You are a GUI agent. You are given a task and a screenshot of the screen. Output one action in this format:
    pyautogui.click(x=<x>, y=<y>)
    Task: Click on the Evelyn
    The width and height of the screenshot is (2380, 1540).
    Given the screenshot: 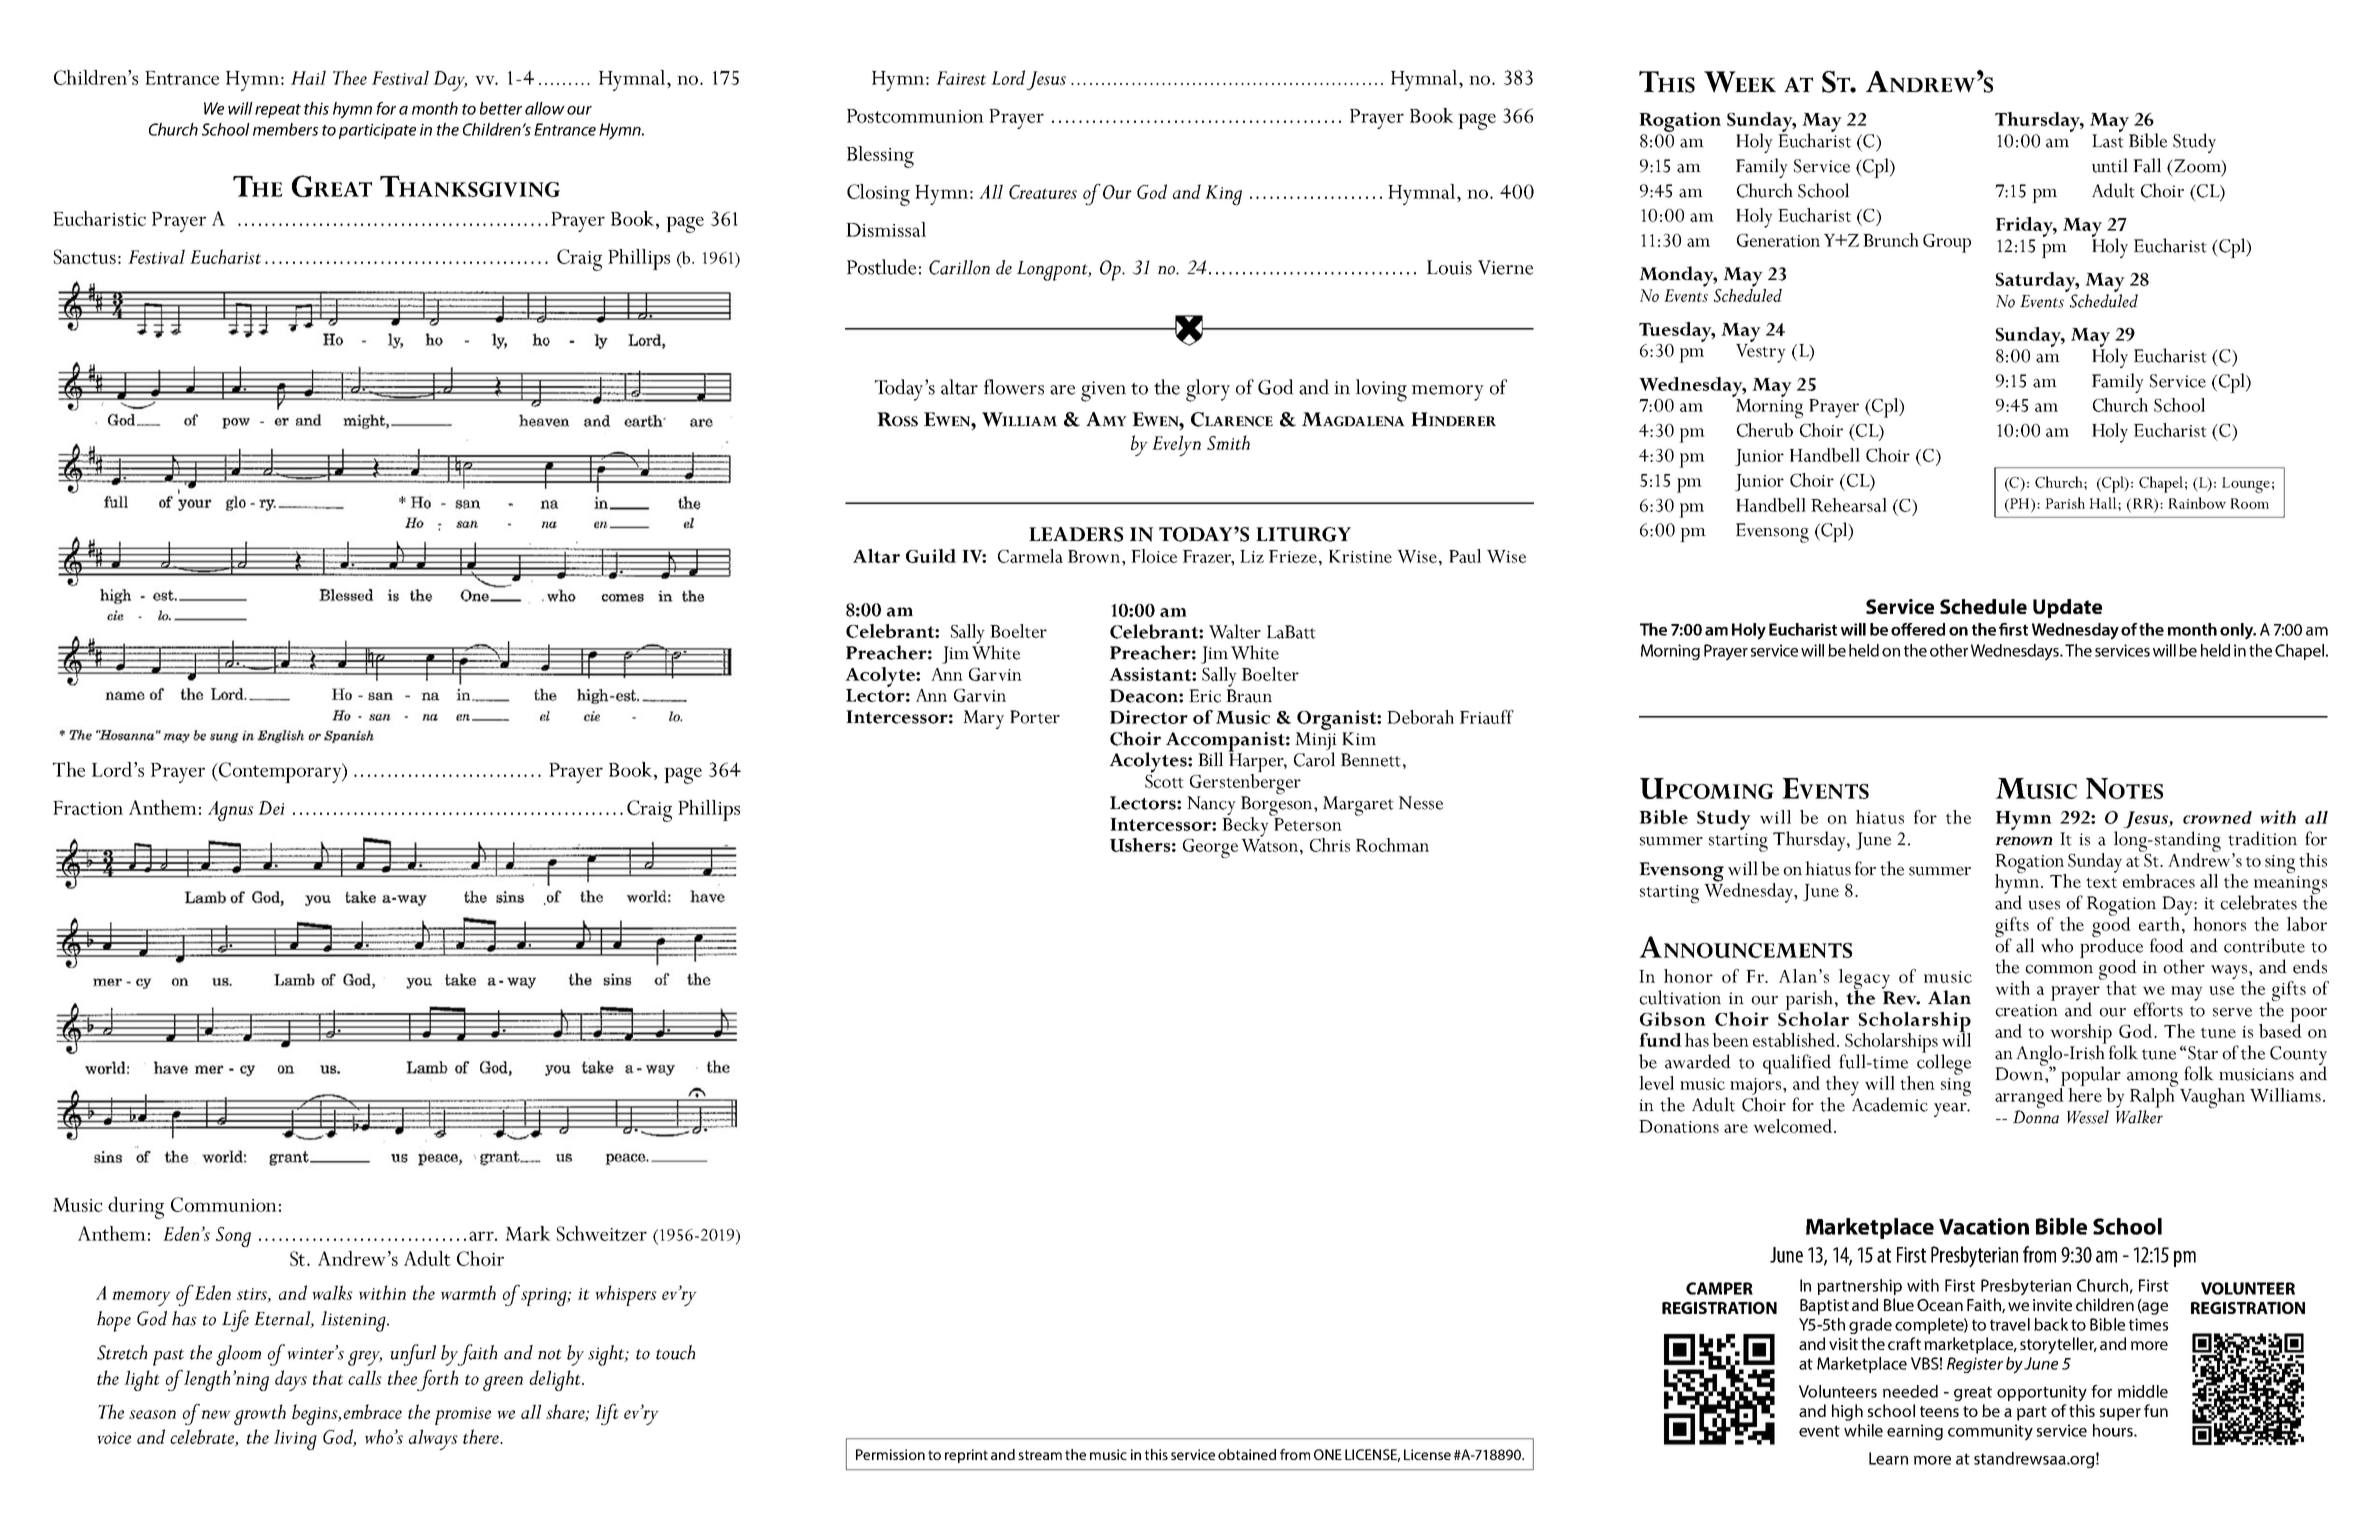 What is the action you would take?
    pyautogui.click(x=1176, y=445)
